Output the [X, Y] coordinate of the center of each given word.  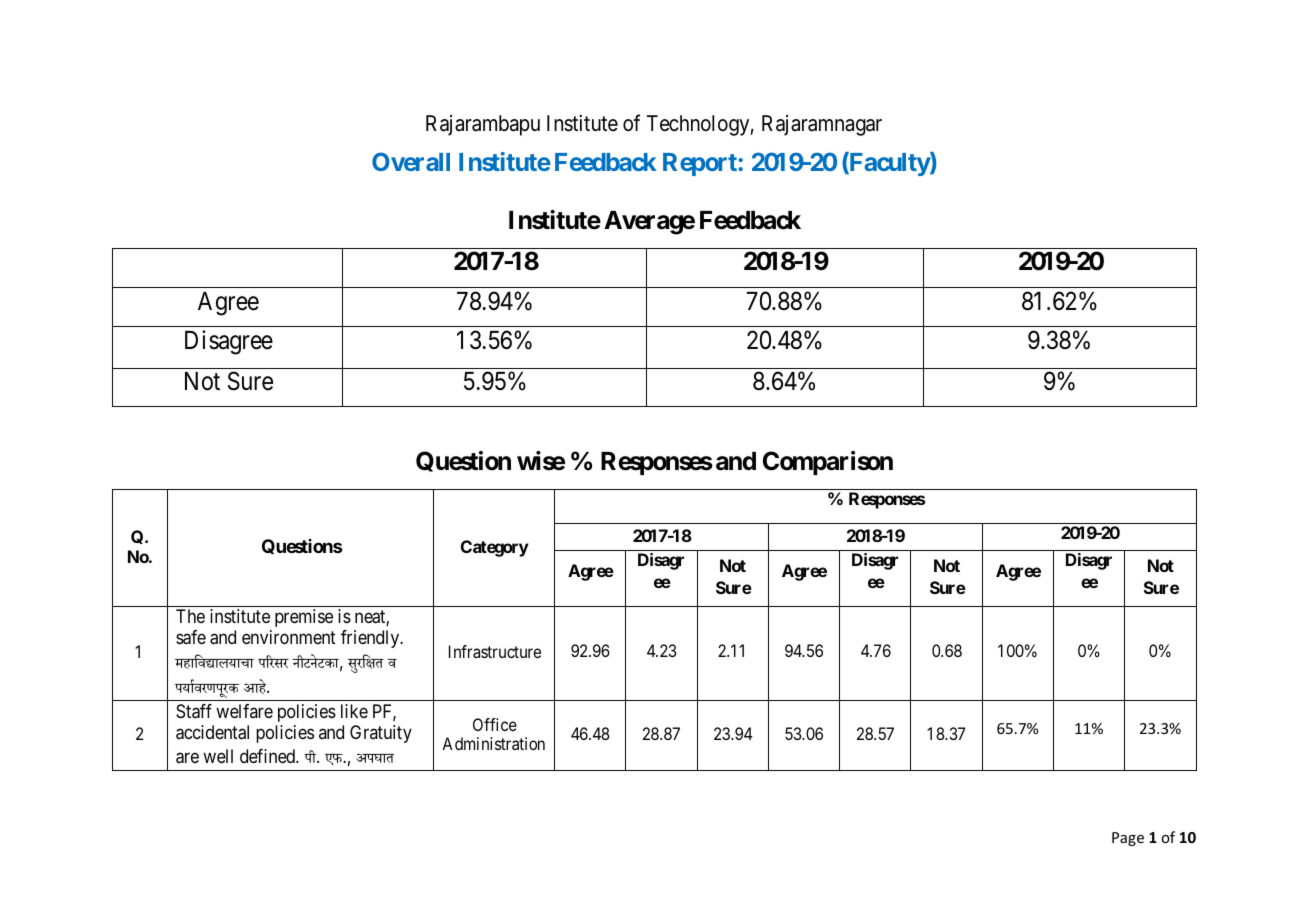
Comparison [828, 463]
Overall [411, 161]
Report [701, 164]
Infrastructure [495, 651]
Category [495, 548]
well [218, 756]
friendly [371, 639]
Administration [493, 743]
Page [1128, 839]
